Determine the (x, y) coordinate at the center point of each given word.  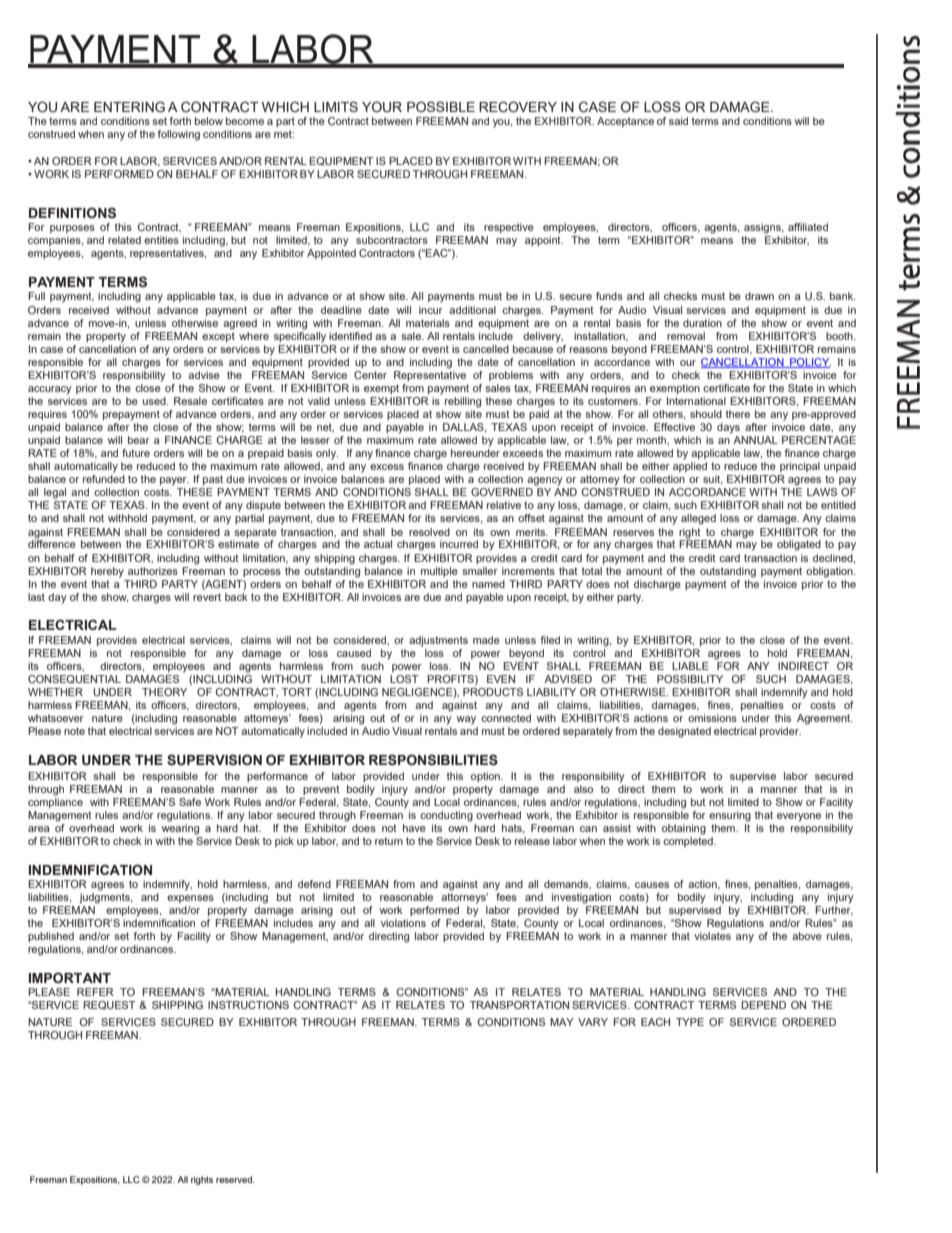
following (178, 135)
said (678, 121)
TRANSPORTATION (519, 1005)
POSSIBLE (441, 106)
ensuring (730, 816)
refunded (104, 479)
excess (387, 467)
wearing (180, 829)
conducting (446, 816)
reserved (235, 1179)
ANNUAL (755, 440)
